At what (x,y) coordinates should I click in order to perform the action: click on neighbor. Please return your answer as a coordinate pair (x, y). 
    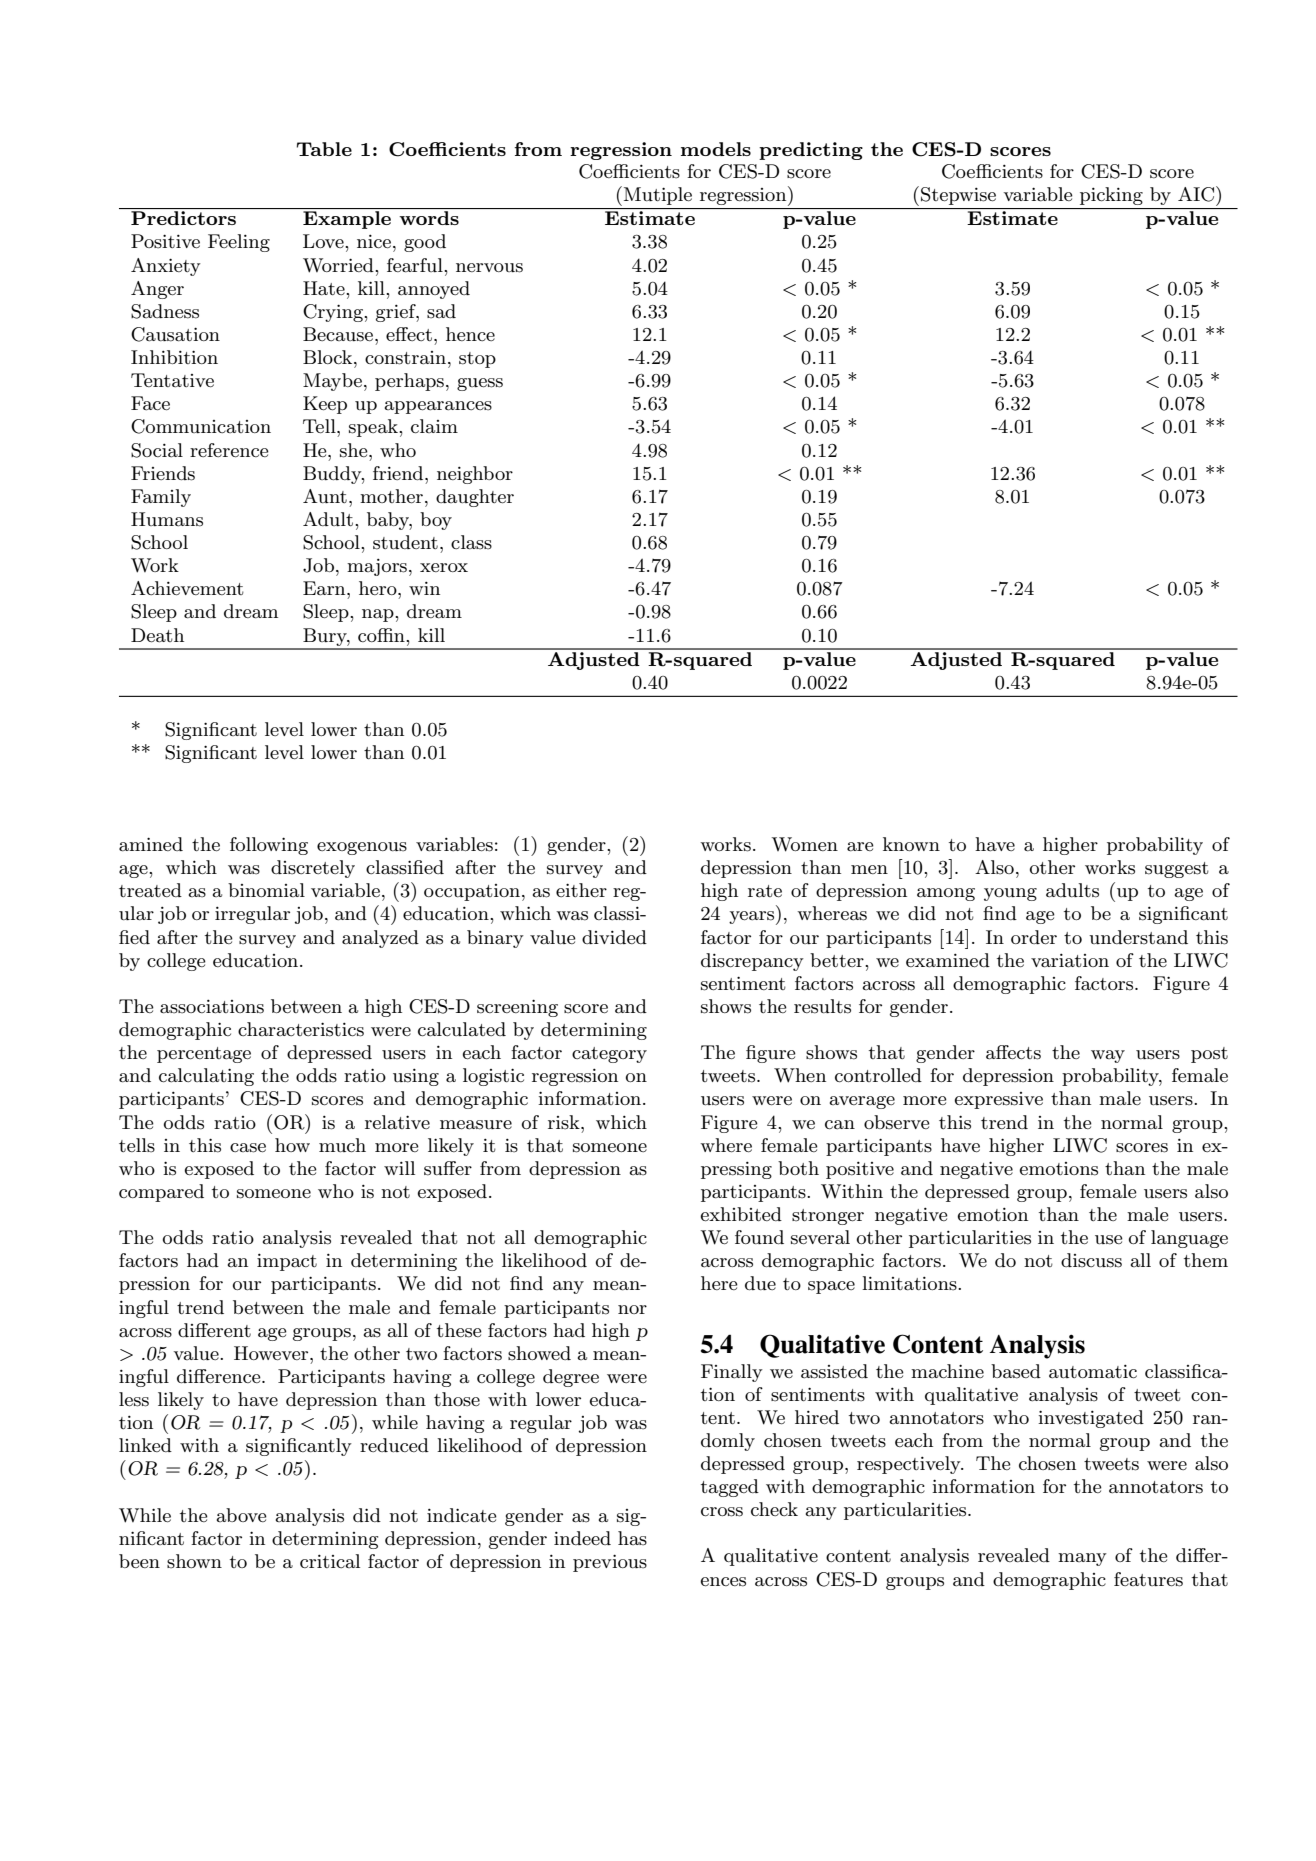
    Looking at the image, I should click on (475, 475).
